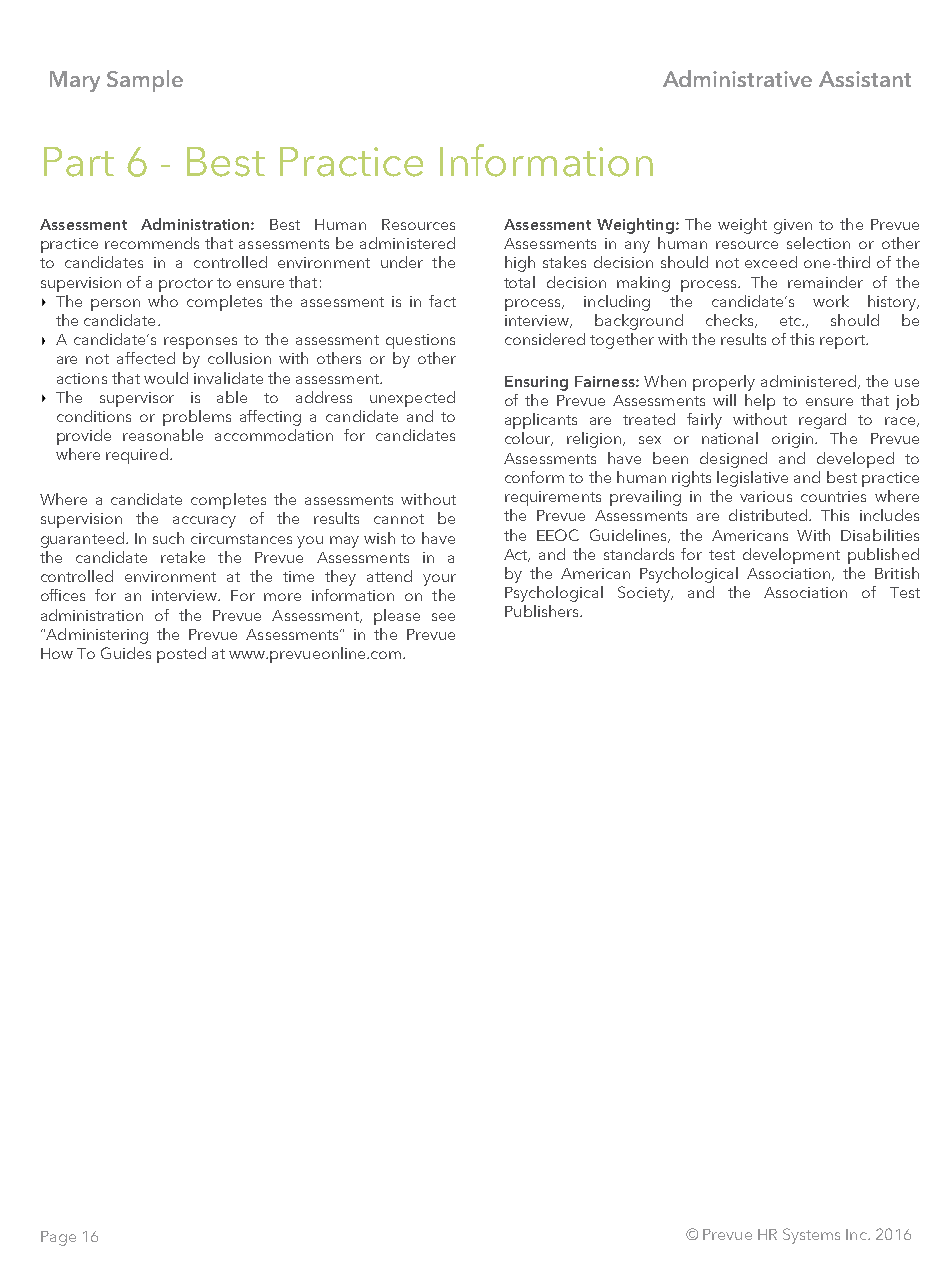  I want to click on Sample, so click(145, 81).
